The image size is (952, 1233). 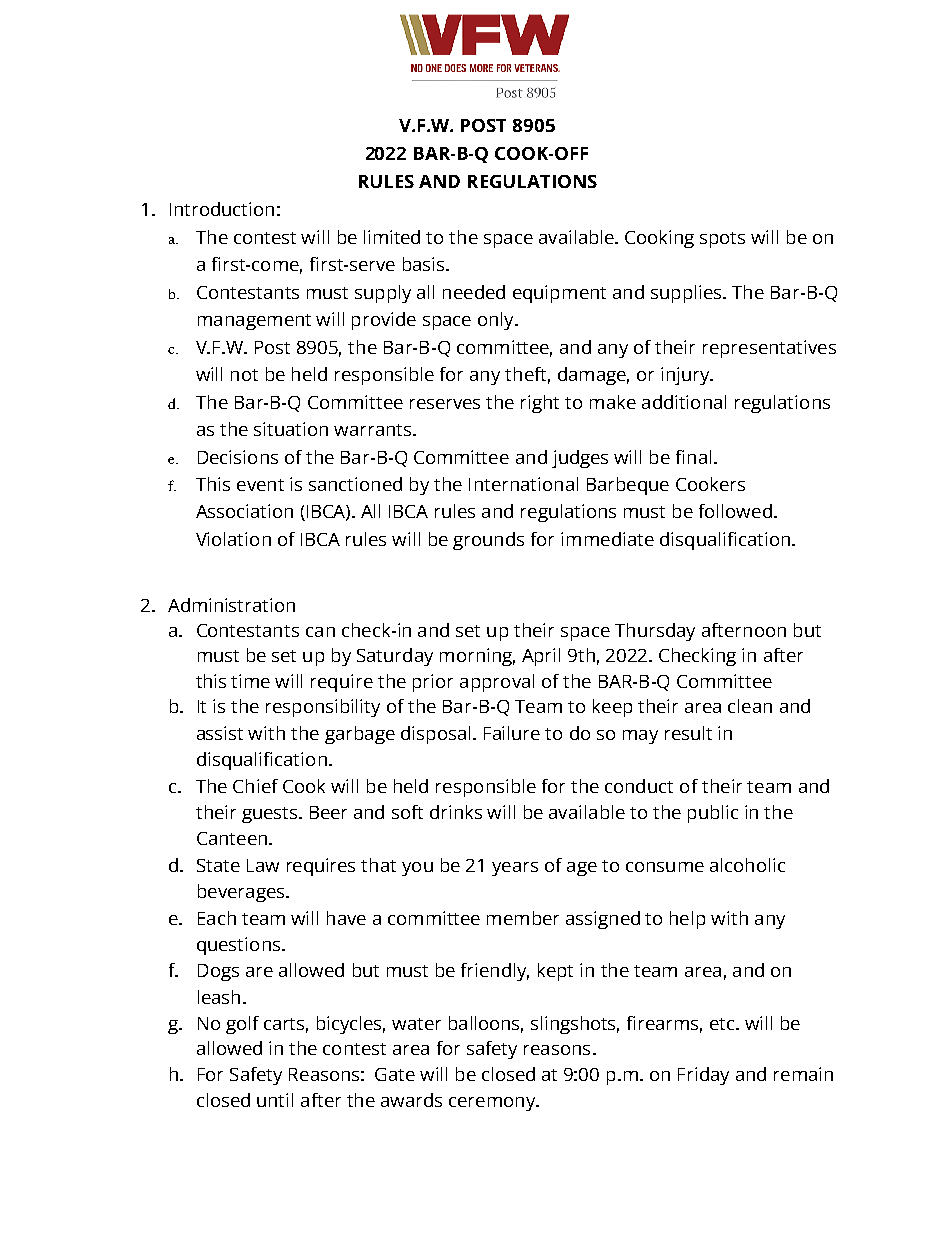 What do you see at coordinates (735, 511) in the page?
I see `followed` at bounding box center [735, 511].
